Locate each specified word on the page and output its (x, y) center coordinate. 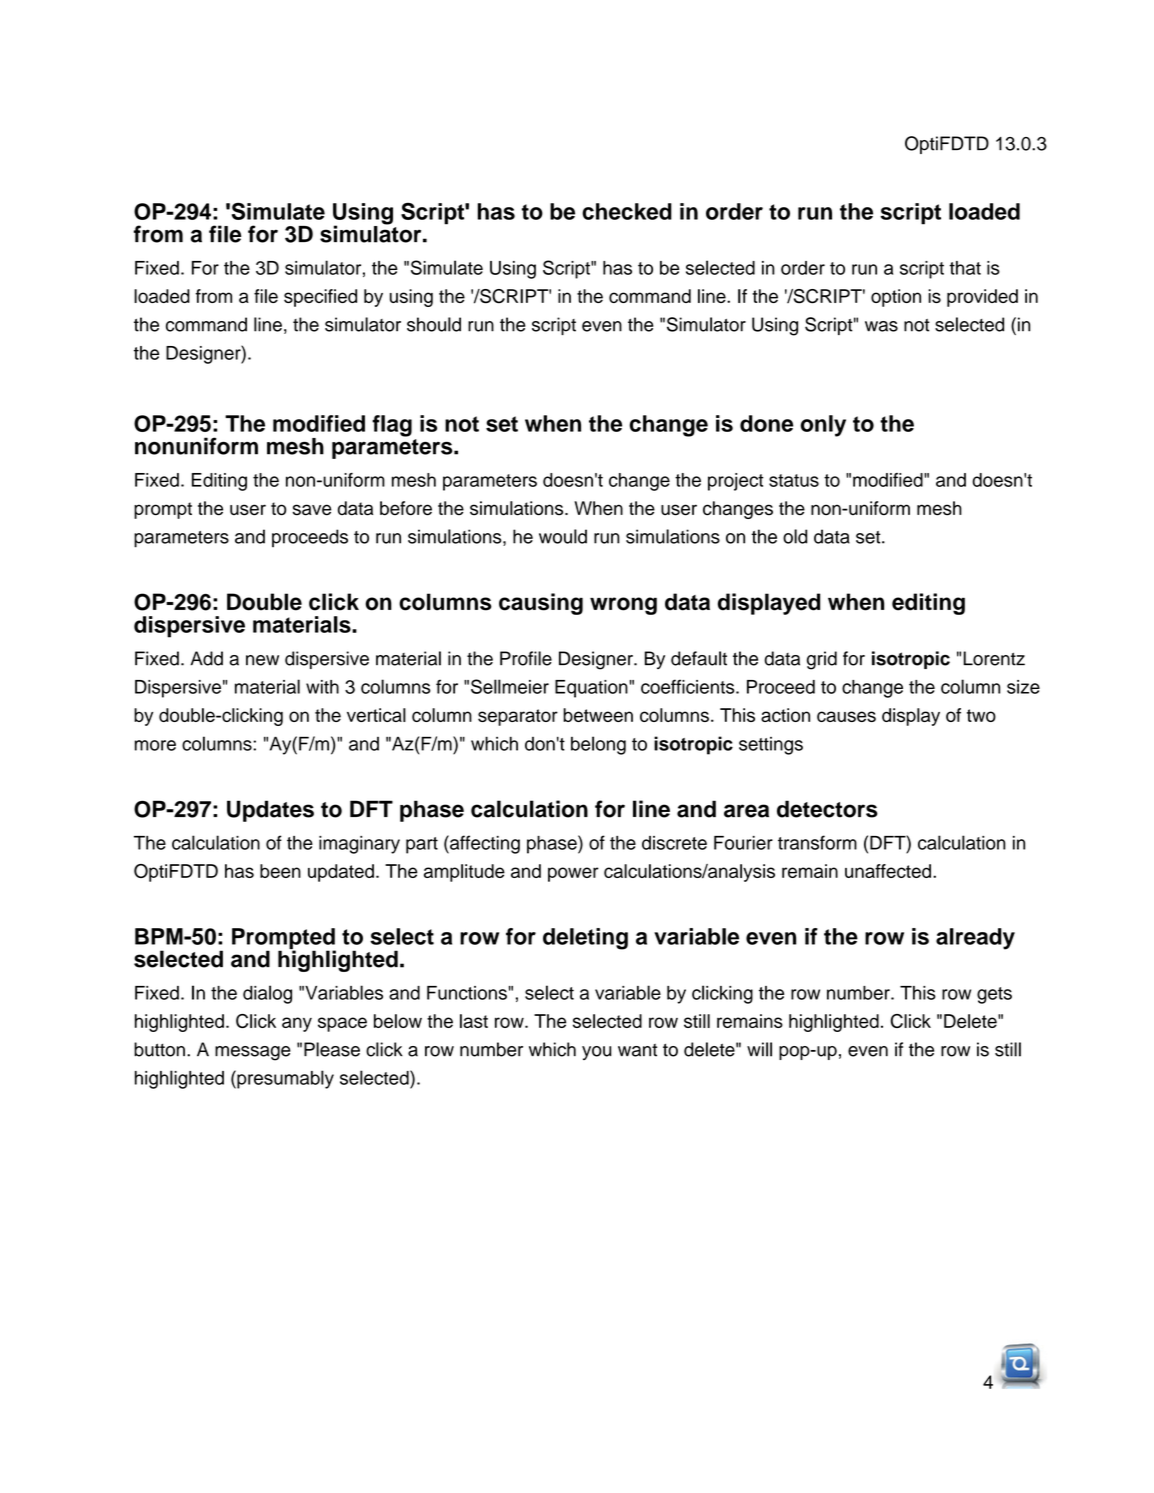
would (563, 536)
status (794, 480)
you (596, 1053)
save (311, 510)
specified (320, 298)
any (297, 1024)
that (965, 268)
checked (627, 211)
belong (598, 745)
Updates (270, 811)
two (981, 715)
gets (994, 995)
